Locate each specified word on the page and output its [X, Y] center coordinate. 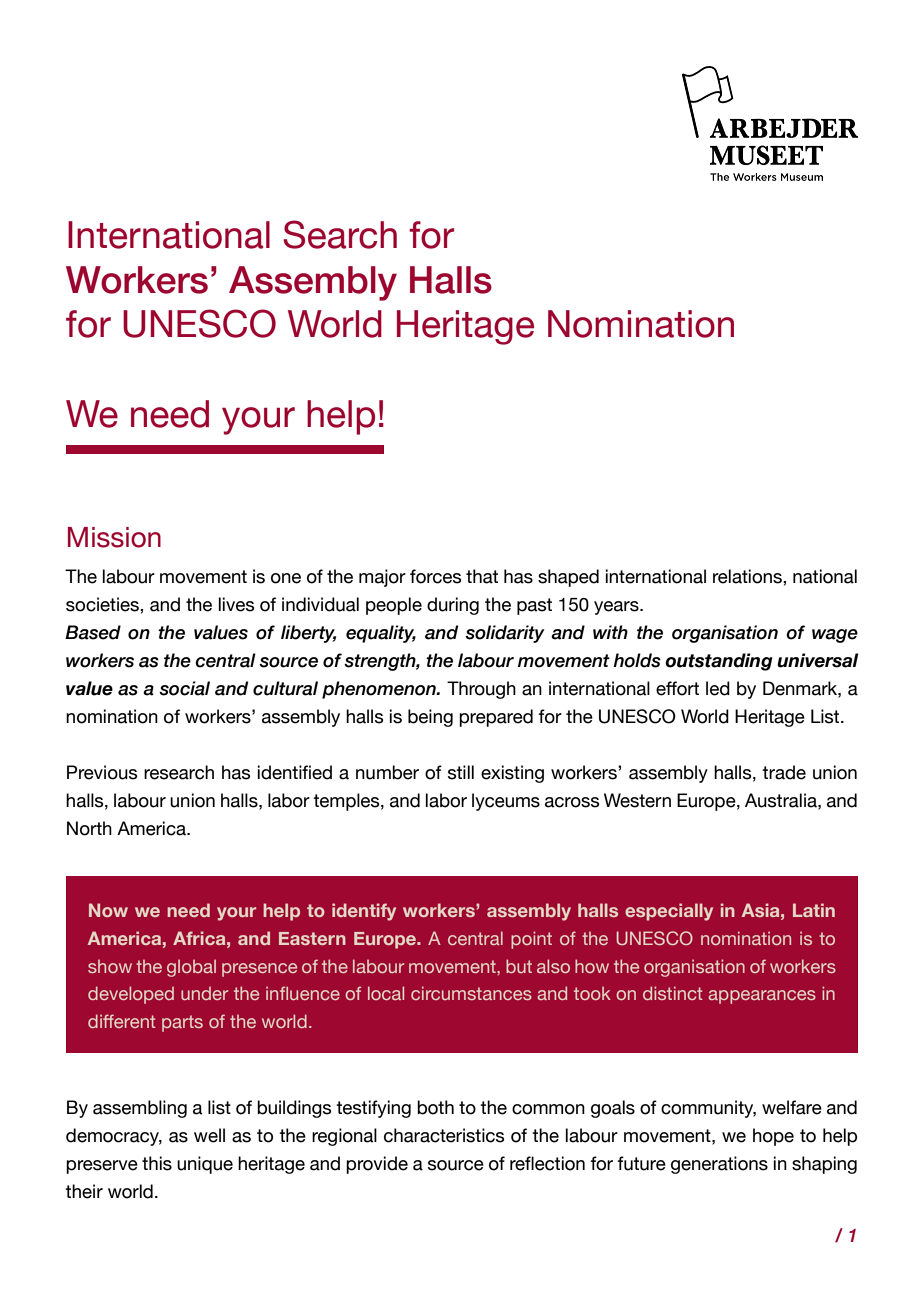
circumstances [471, 993]
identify [364, 912]
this [157, 1163]
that [482, 576]
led [718, 688]
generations [719, 1165]
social [184, 688]
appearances [762, 997]
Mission [114, 537]
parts [182, 1023]
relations [748, 576]
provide [377, 1165]
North [89, 828]
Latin [814, 910]
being [430, 718]
